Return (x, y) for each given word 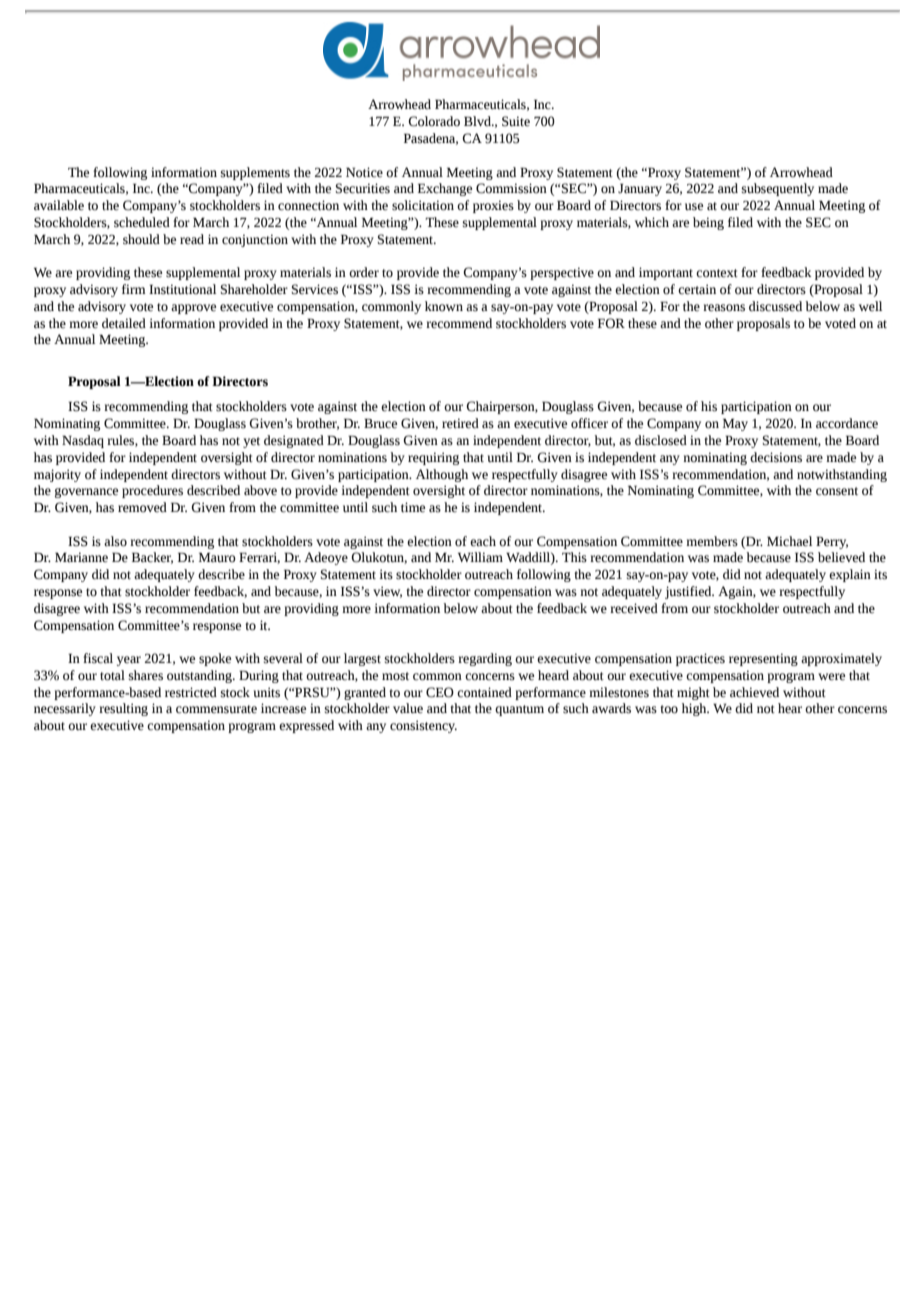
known (444, 306)
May (735, 424)
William (480, 557)
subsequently (778, 189)
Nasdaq (83, 441)
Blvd (478, 121)
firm (134, 289)
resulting (123, 709)
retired (460, 423)
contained (484, 692)
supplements (255, 173)
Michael (789, 541)
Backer (152, 558)
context (717, 273)
